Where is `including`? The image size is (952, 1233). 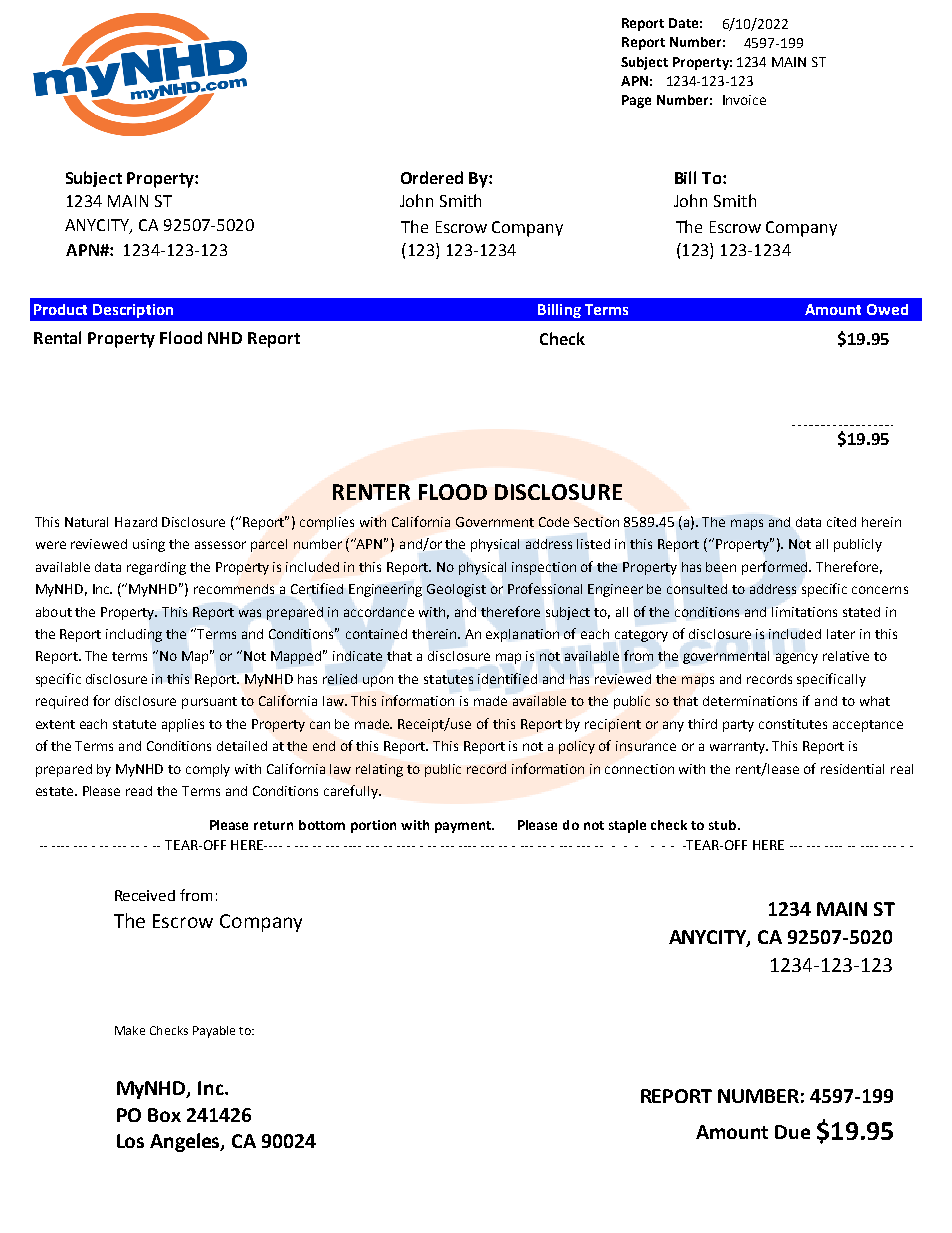
including is located at coordinates (134, 635).
